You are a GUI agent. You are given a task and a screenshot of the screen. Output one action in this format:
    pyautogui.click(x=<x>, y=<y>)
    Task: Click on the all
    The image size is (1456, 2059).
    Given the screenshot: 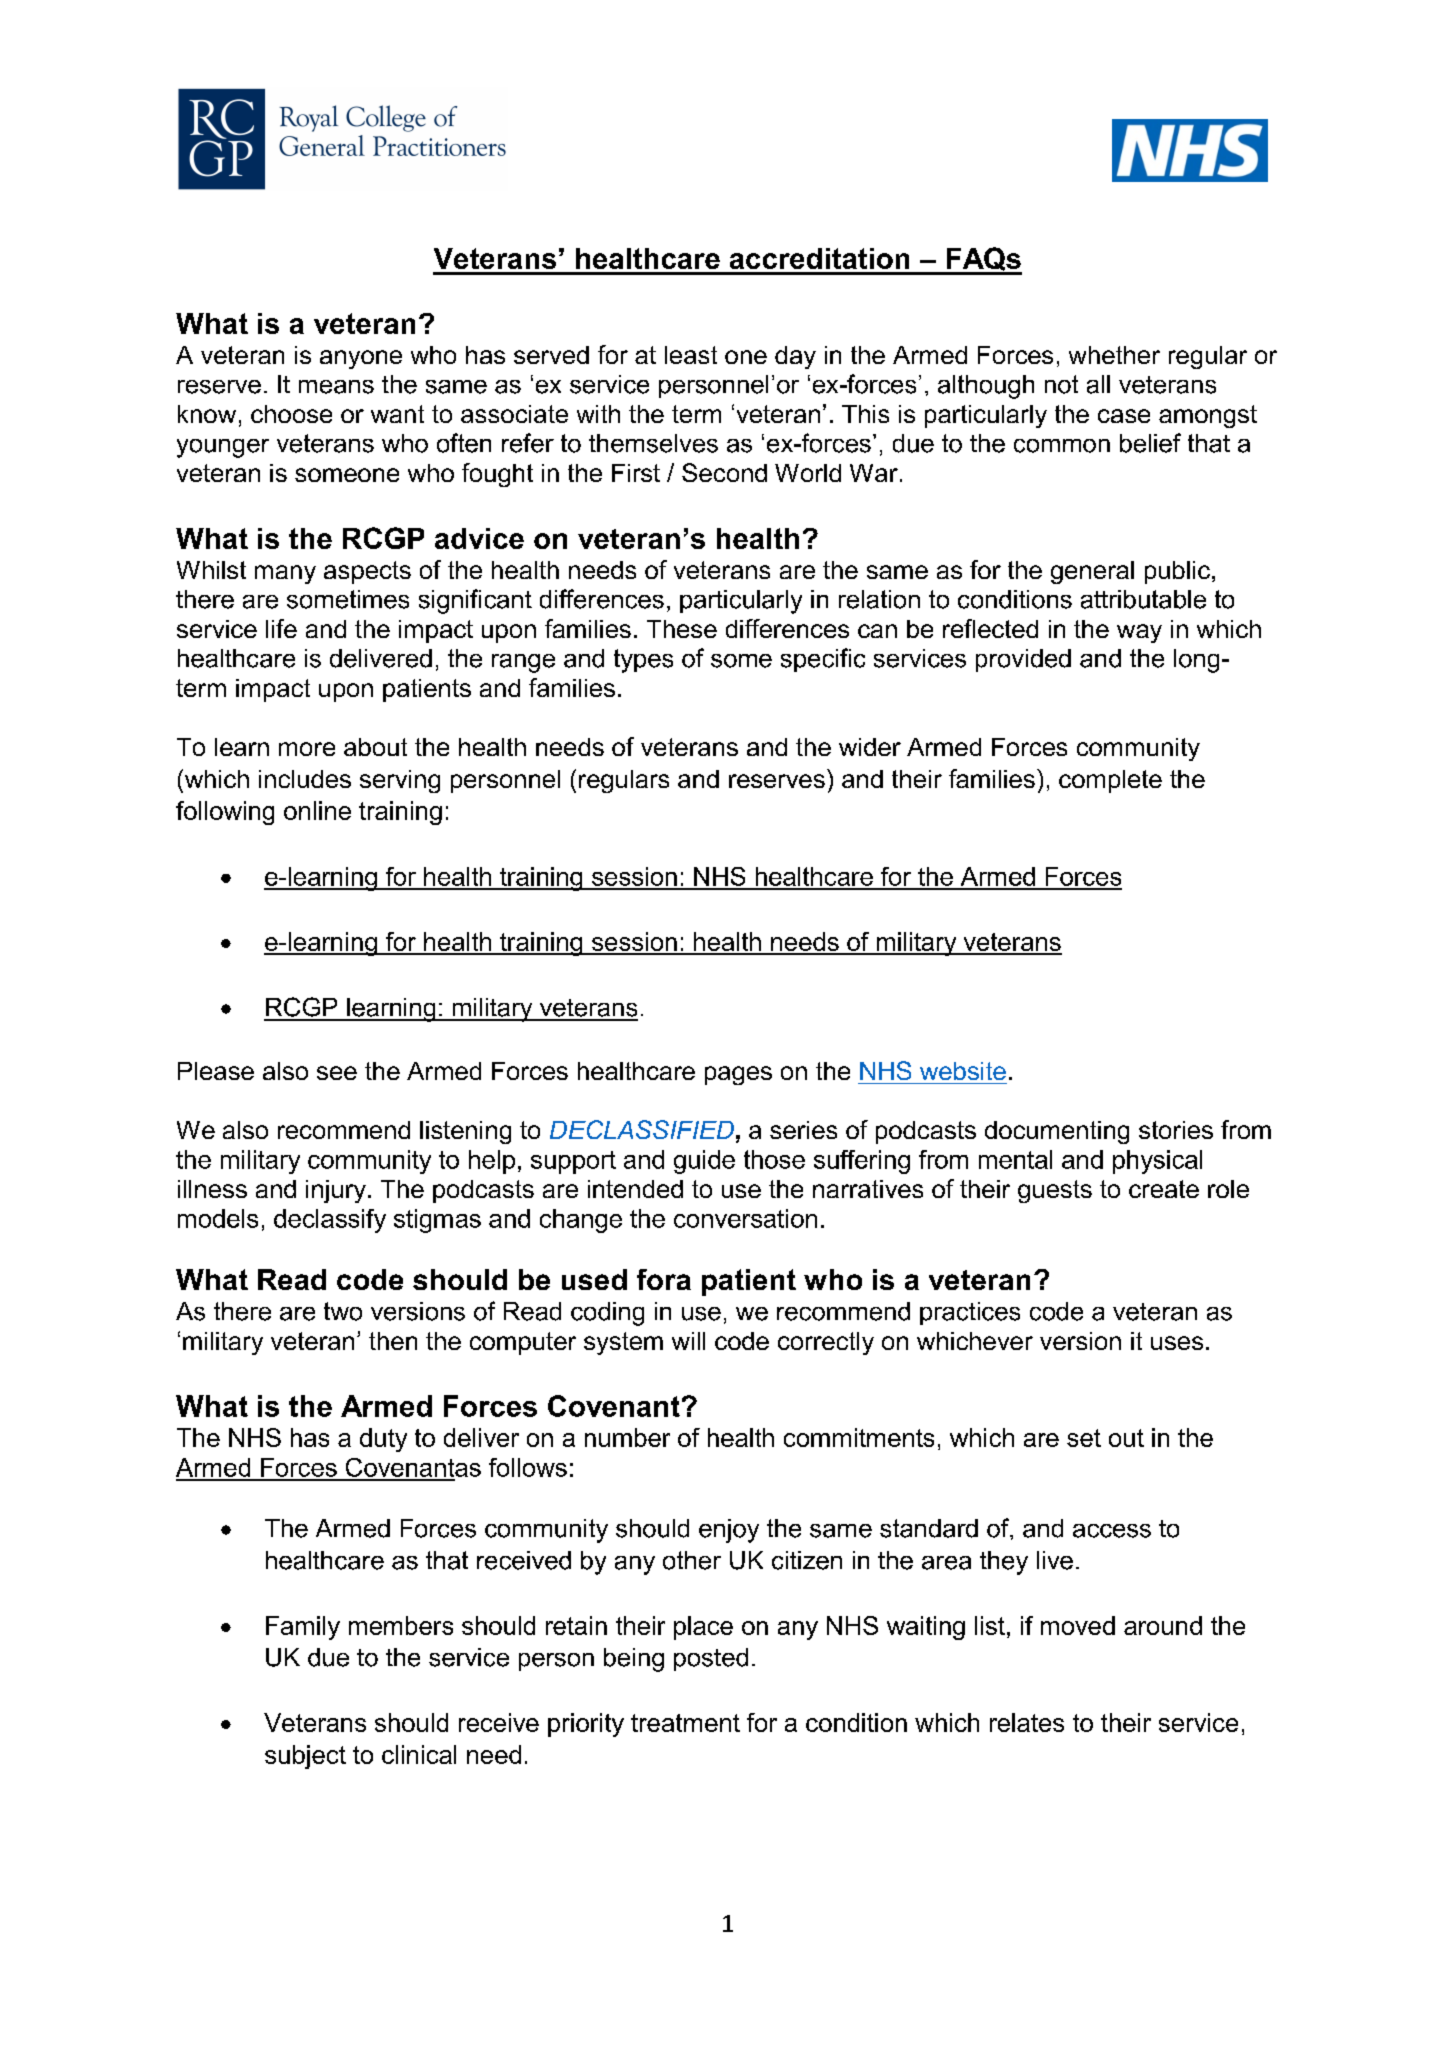 What is the action you would take?
    pyautogui.click(x=1098, y=384)
